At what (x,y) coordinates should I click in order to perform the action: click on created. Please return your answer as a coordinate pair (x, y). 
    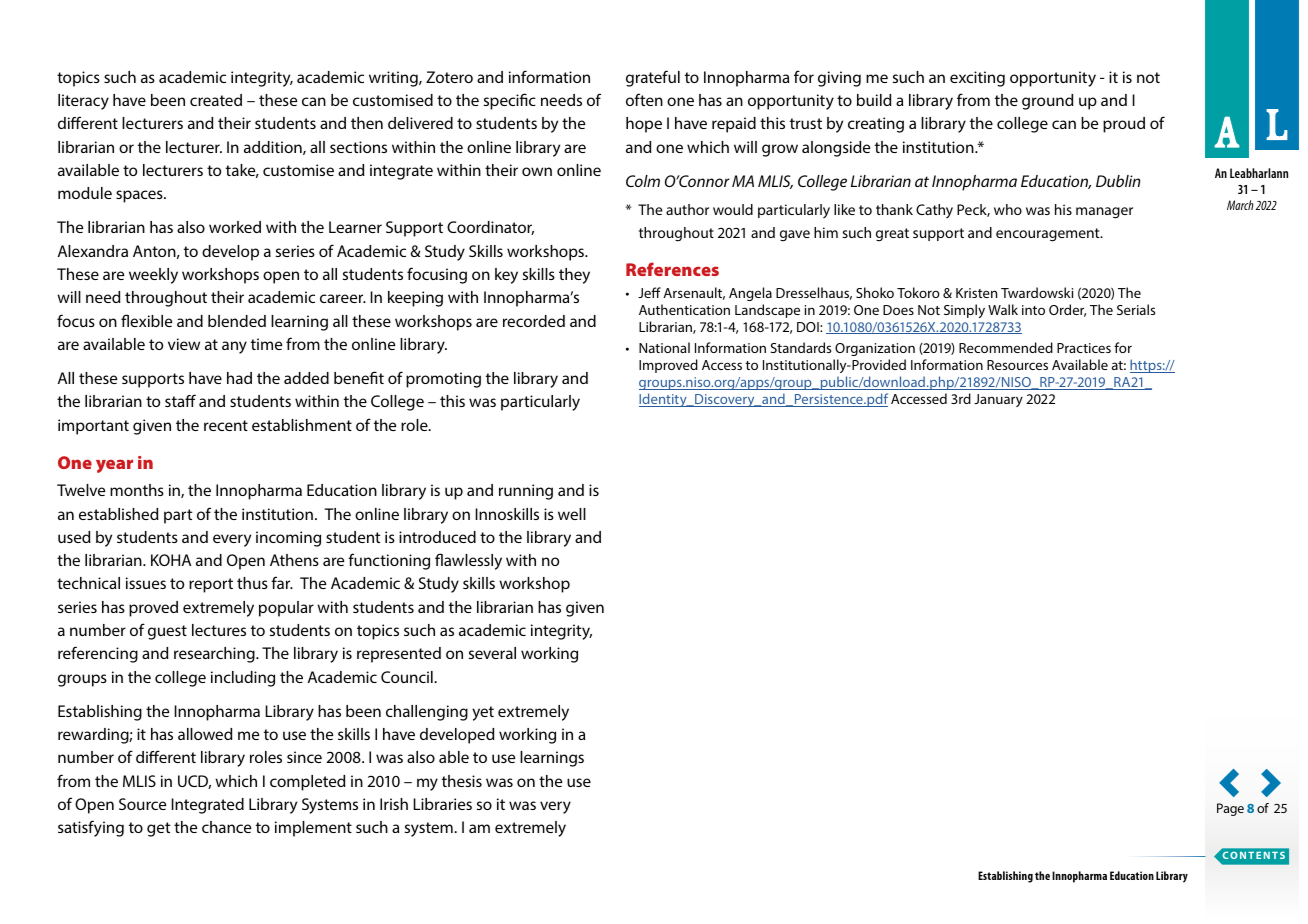
    Looking at the image, I should click on (216, 100).
